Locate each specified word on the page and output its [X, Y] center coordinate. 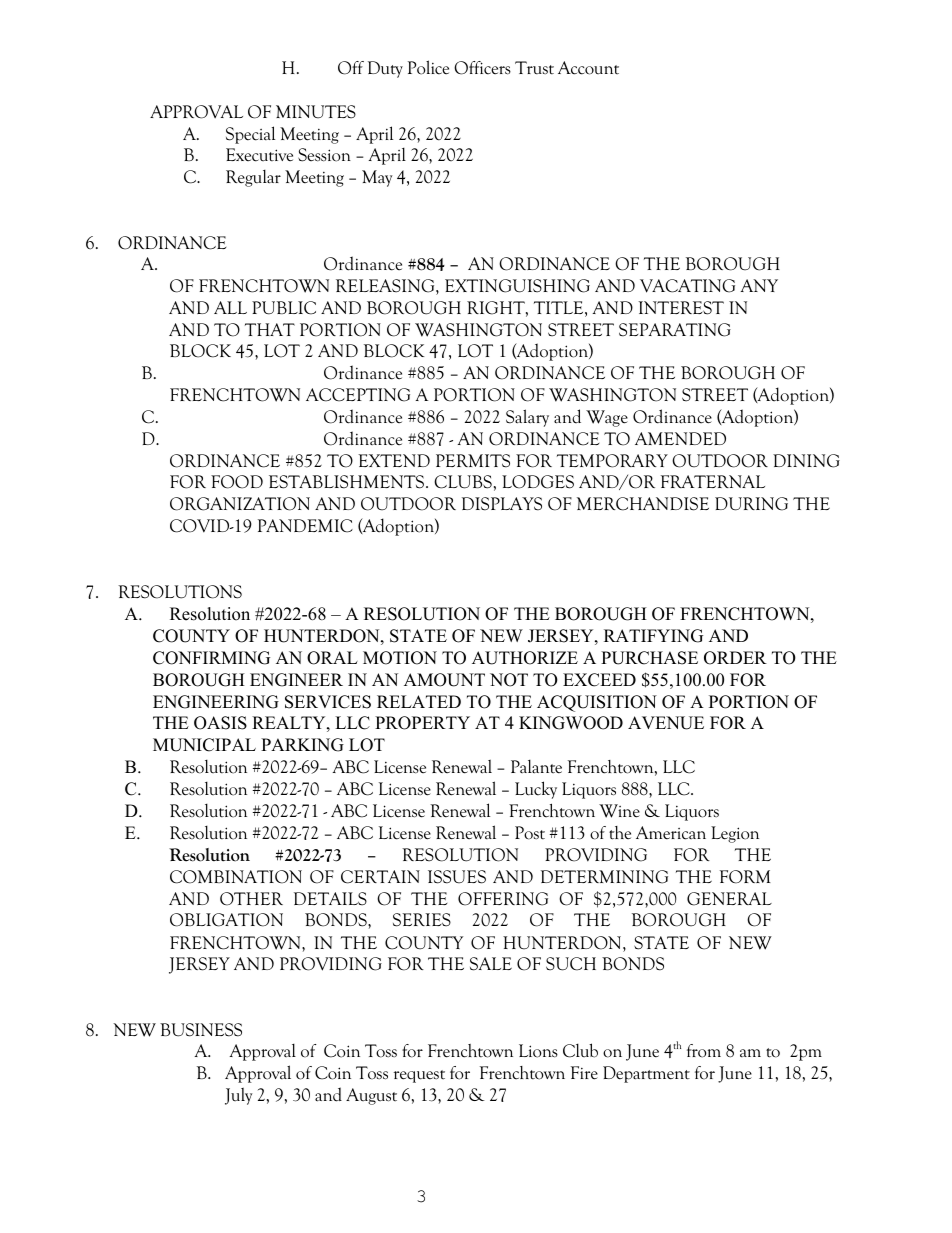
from [704, 1051]
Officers [482, 68]
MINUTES [316, 112]
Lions [538, 1051]
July [239, 1096]
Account [588, 68]
